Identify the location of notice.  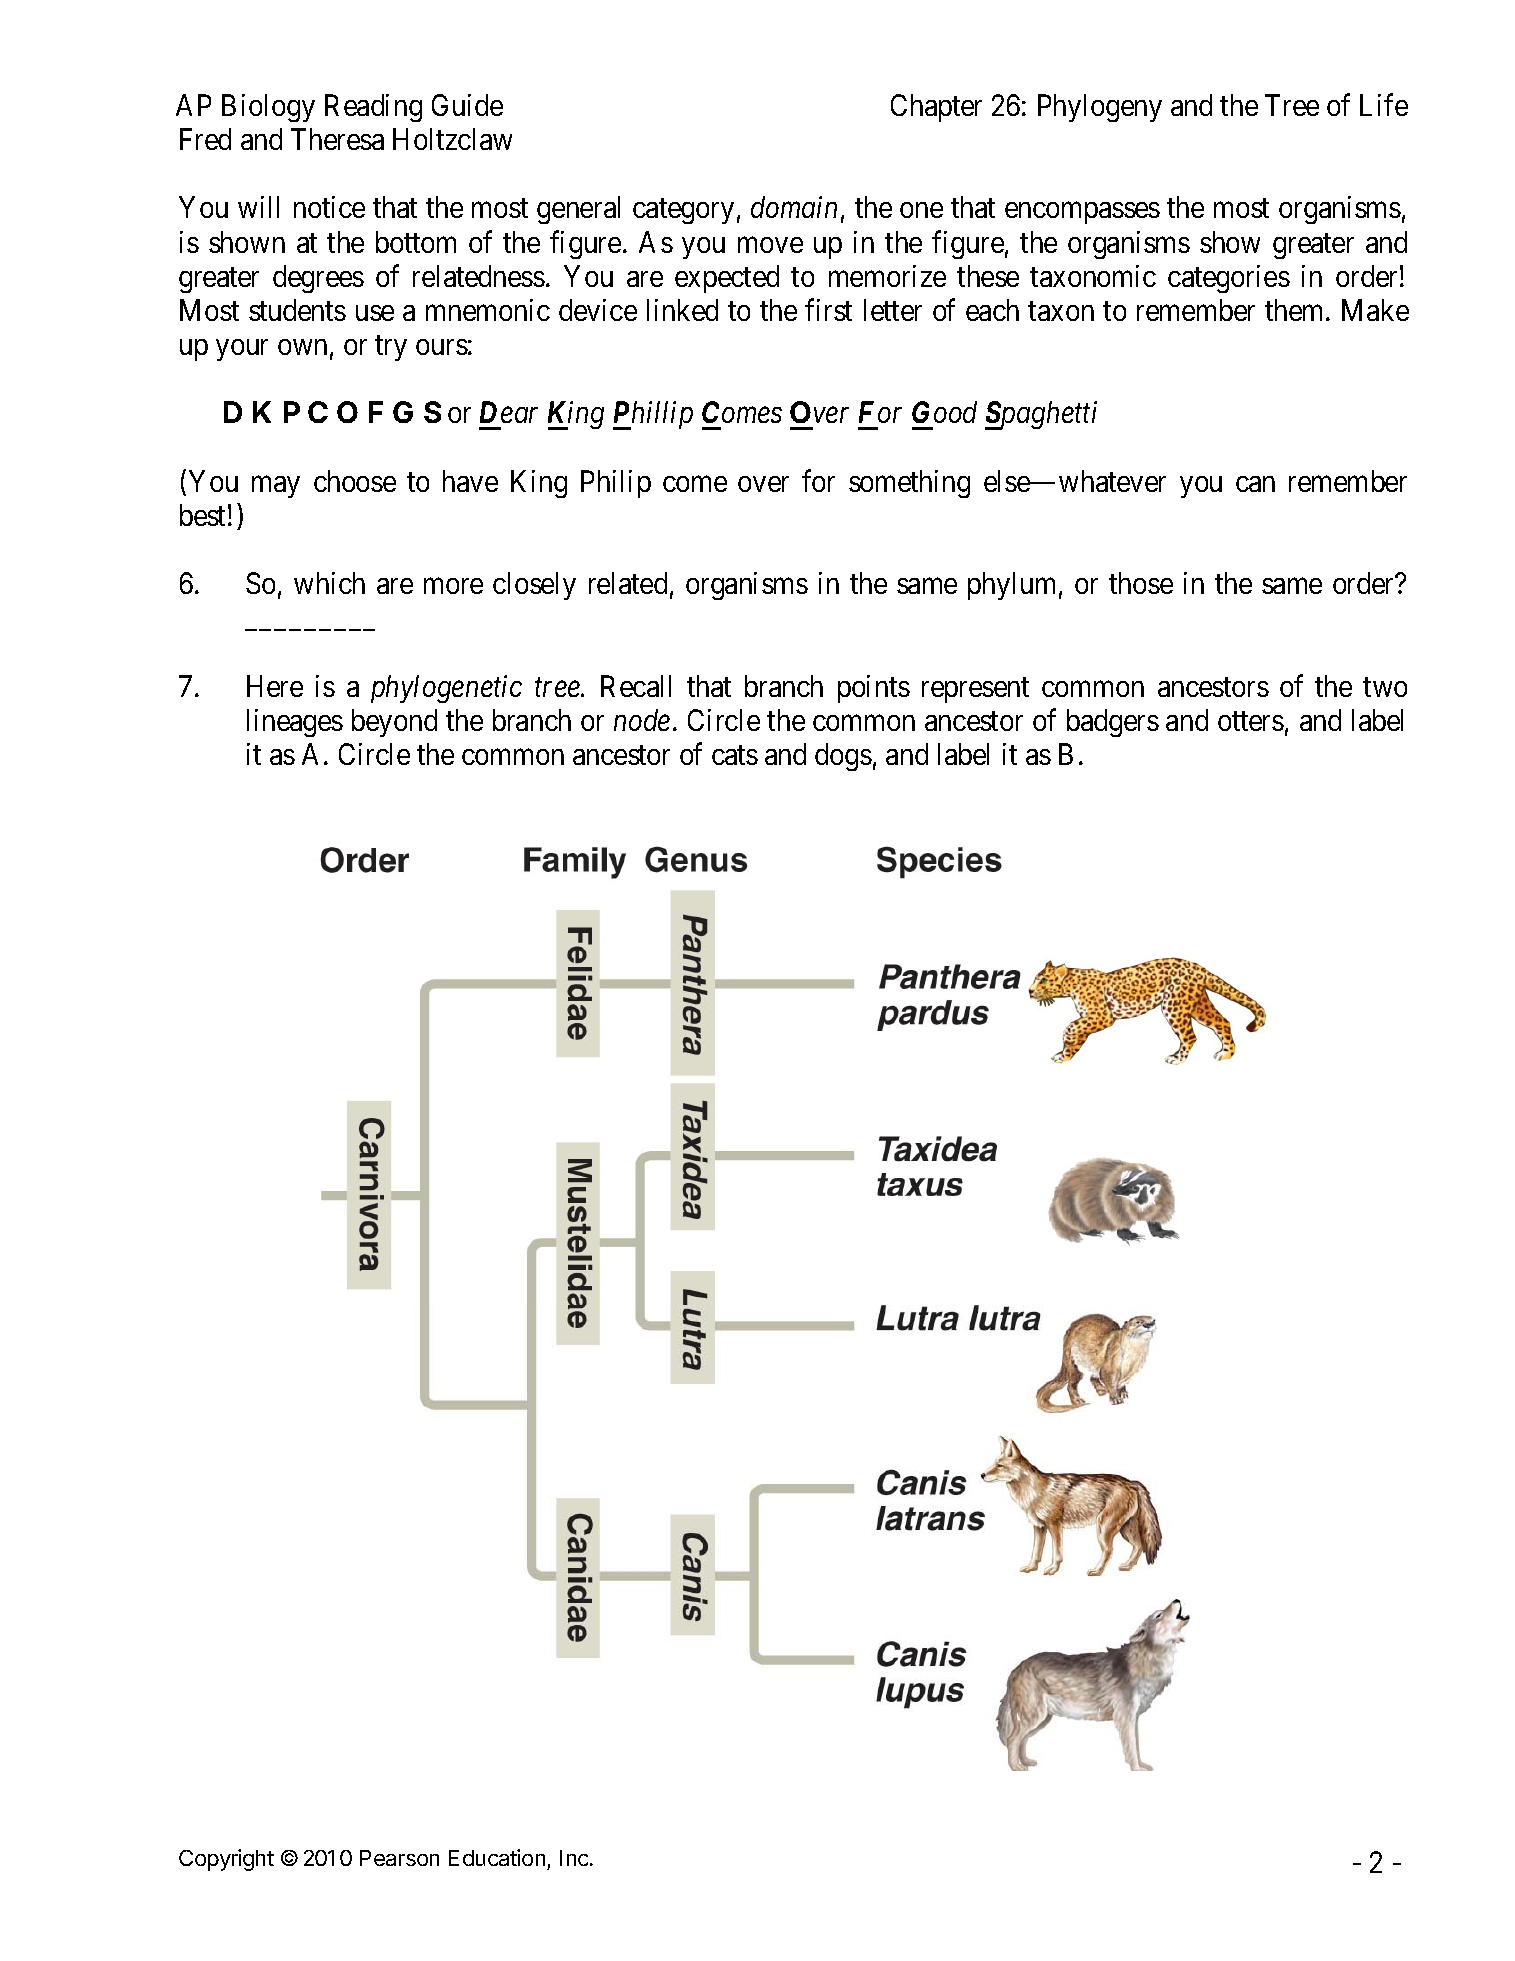
(329, 207).
